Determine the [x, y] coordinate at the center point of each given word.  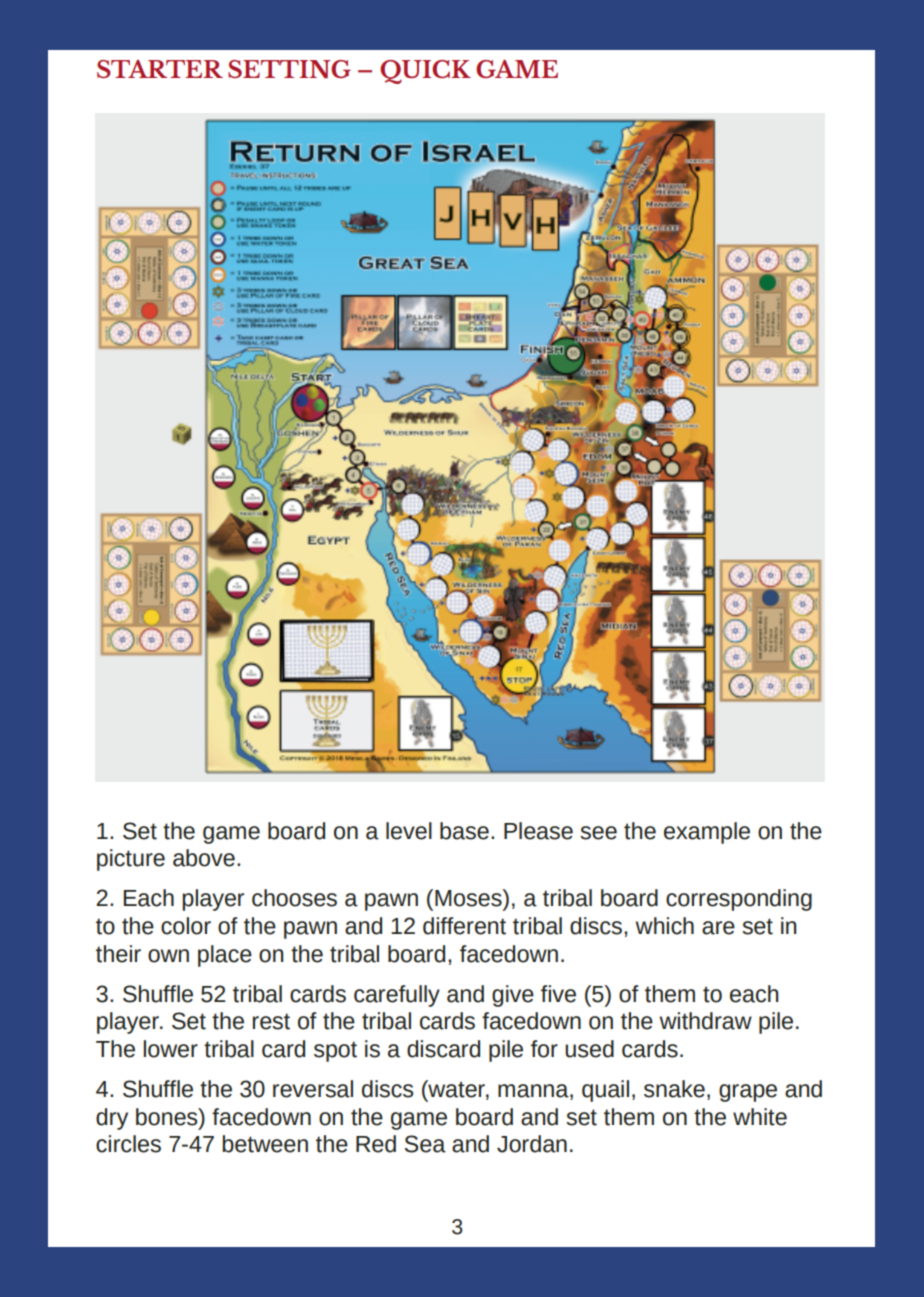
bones [168, 1117]
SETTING [289, 69]
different [464, 926]
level [409, 831]
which [664, 926]
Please [538, 831]
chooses [294, 898]
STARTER [160, 69]
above [204, 858]
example [707, 833]
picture [131, 860]
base [464, 831]
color [186, 926]
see [598, 833]
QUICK [425, 72]
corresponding [739, 900]
